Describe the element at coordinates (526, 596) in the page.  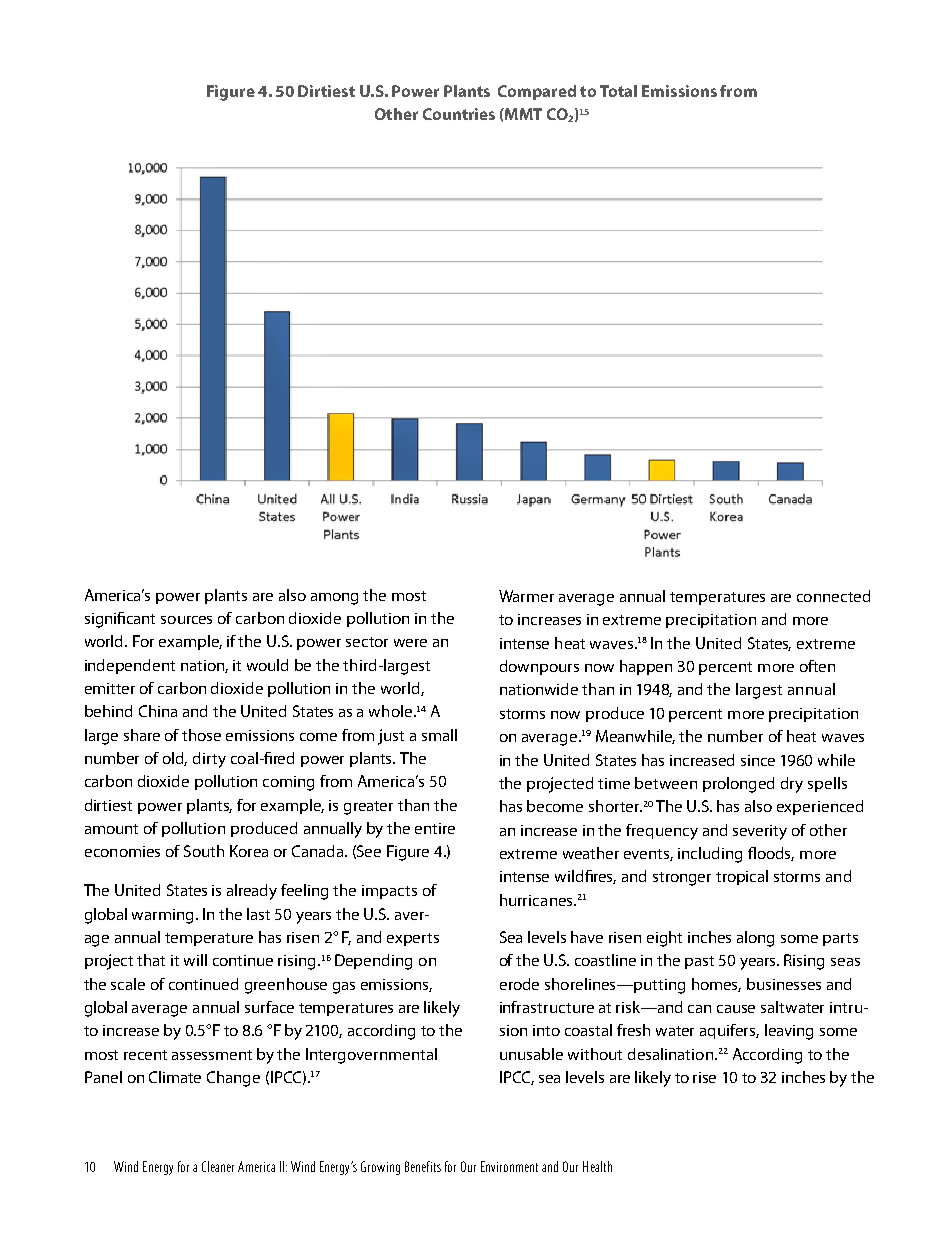
I see `Warmer` at that location.
